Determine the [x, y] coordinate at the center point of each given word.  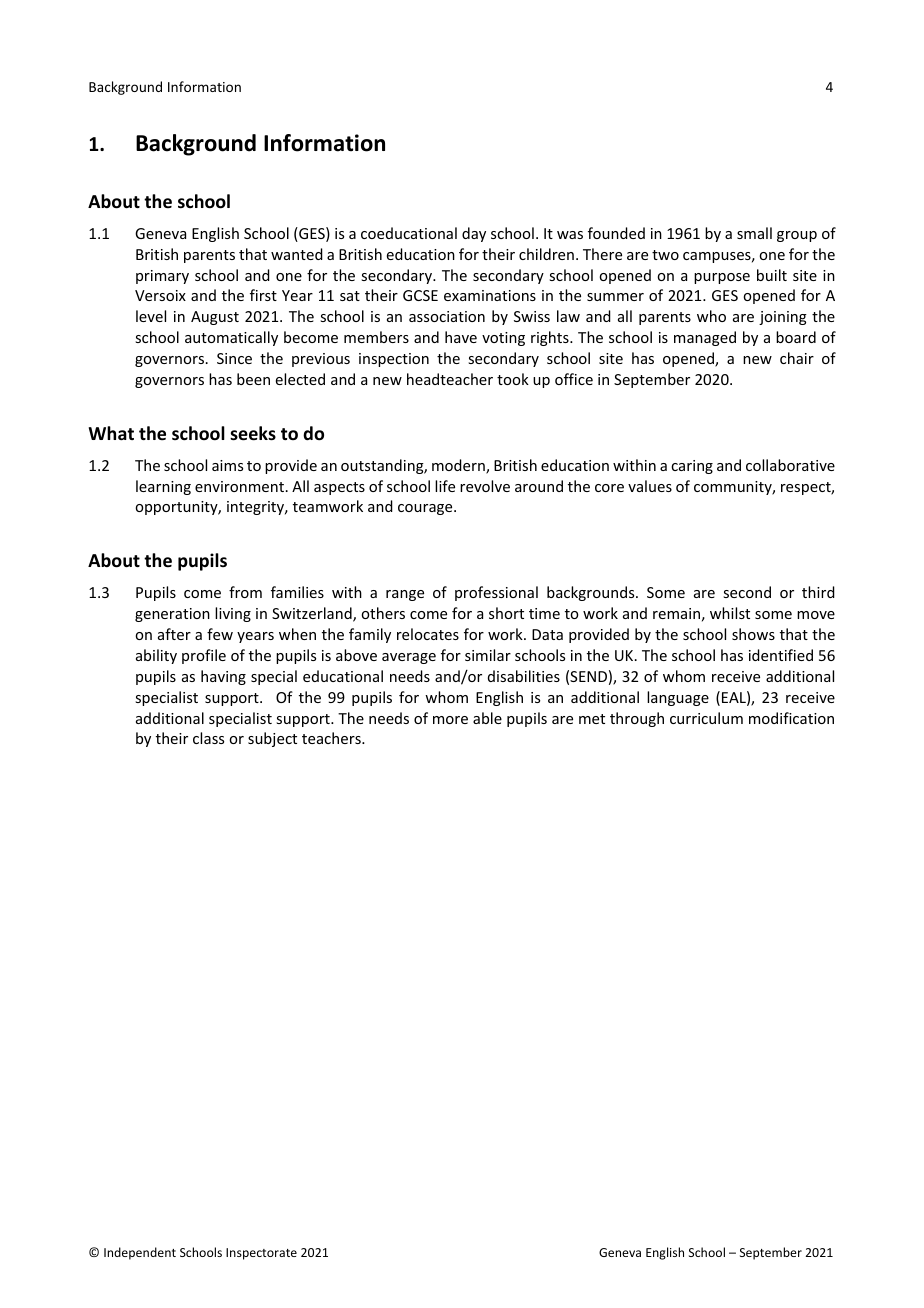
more [450, 720]
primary [162, 277]
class [208, 738]
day [474, 234]
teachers [332, 738]
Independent [140, 1253]
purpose [722, 278]
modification [791, 718]
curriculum [706, 718]
